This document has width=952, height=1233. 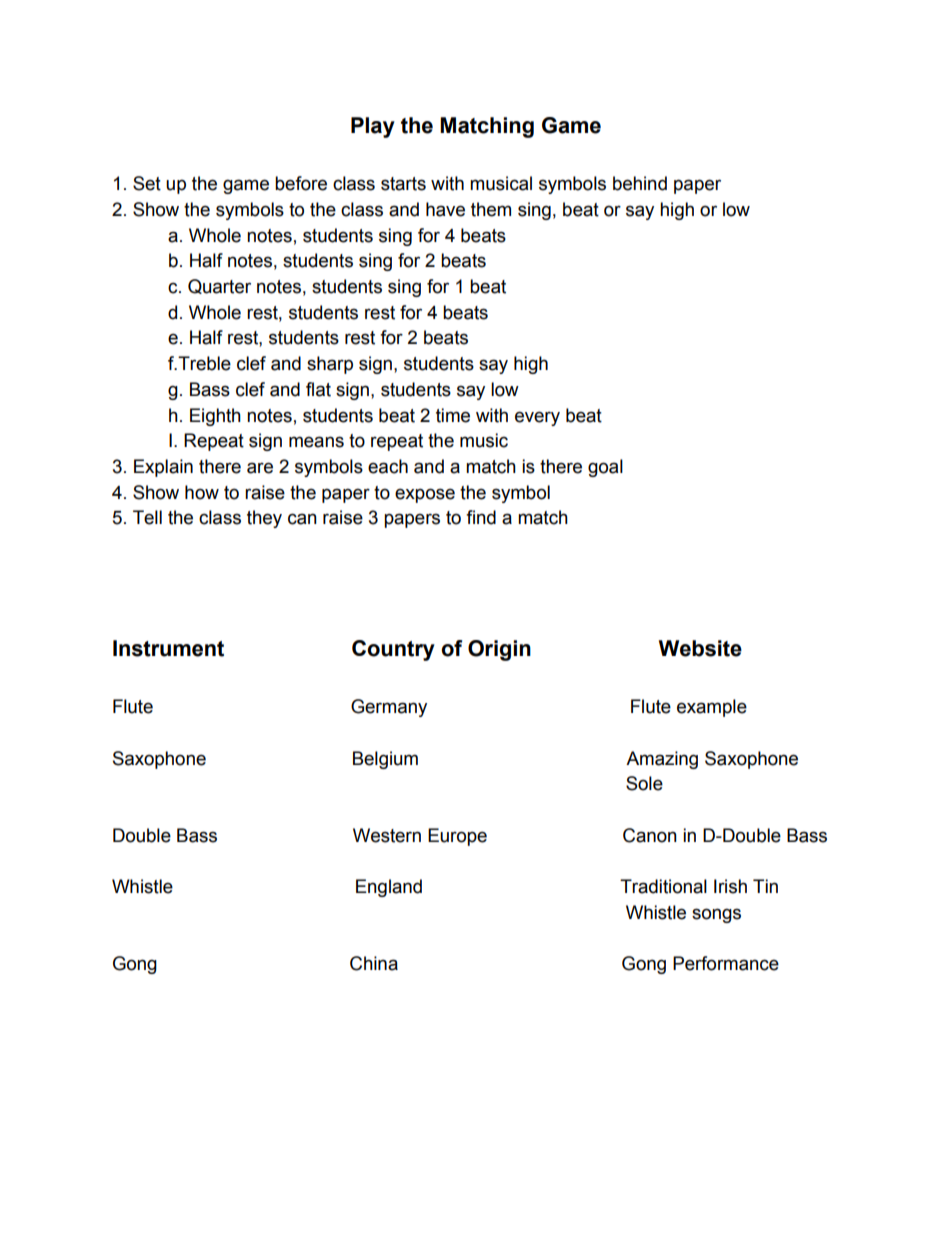 What do you see at coordinates (605, 468) in the document?
I see `goal` at bounding box center [605, 468].
